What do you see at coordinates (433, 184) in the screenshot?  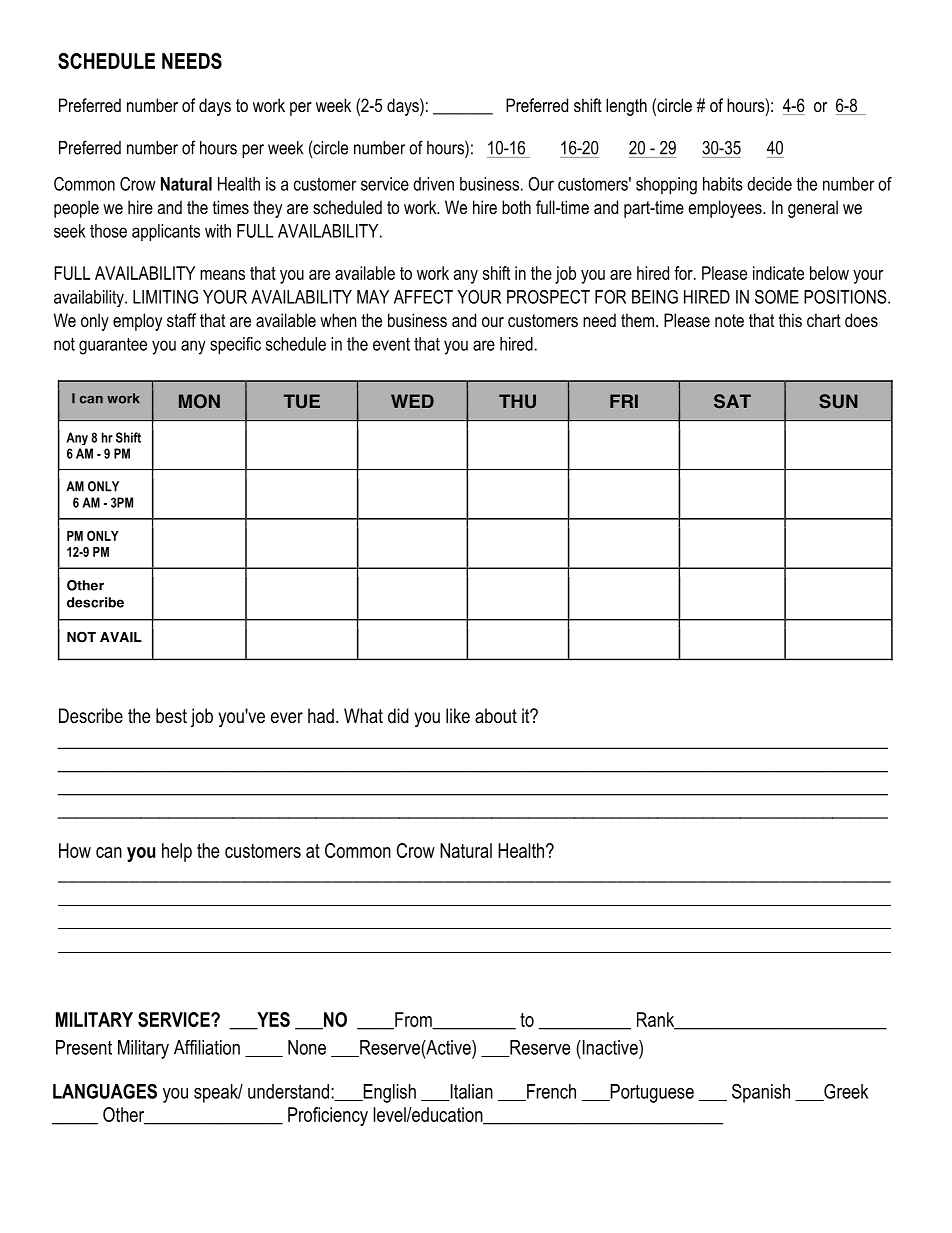 I see `driven` at bounding box center [433, 184].
